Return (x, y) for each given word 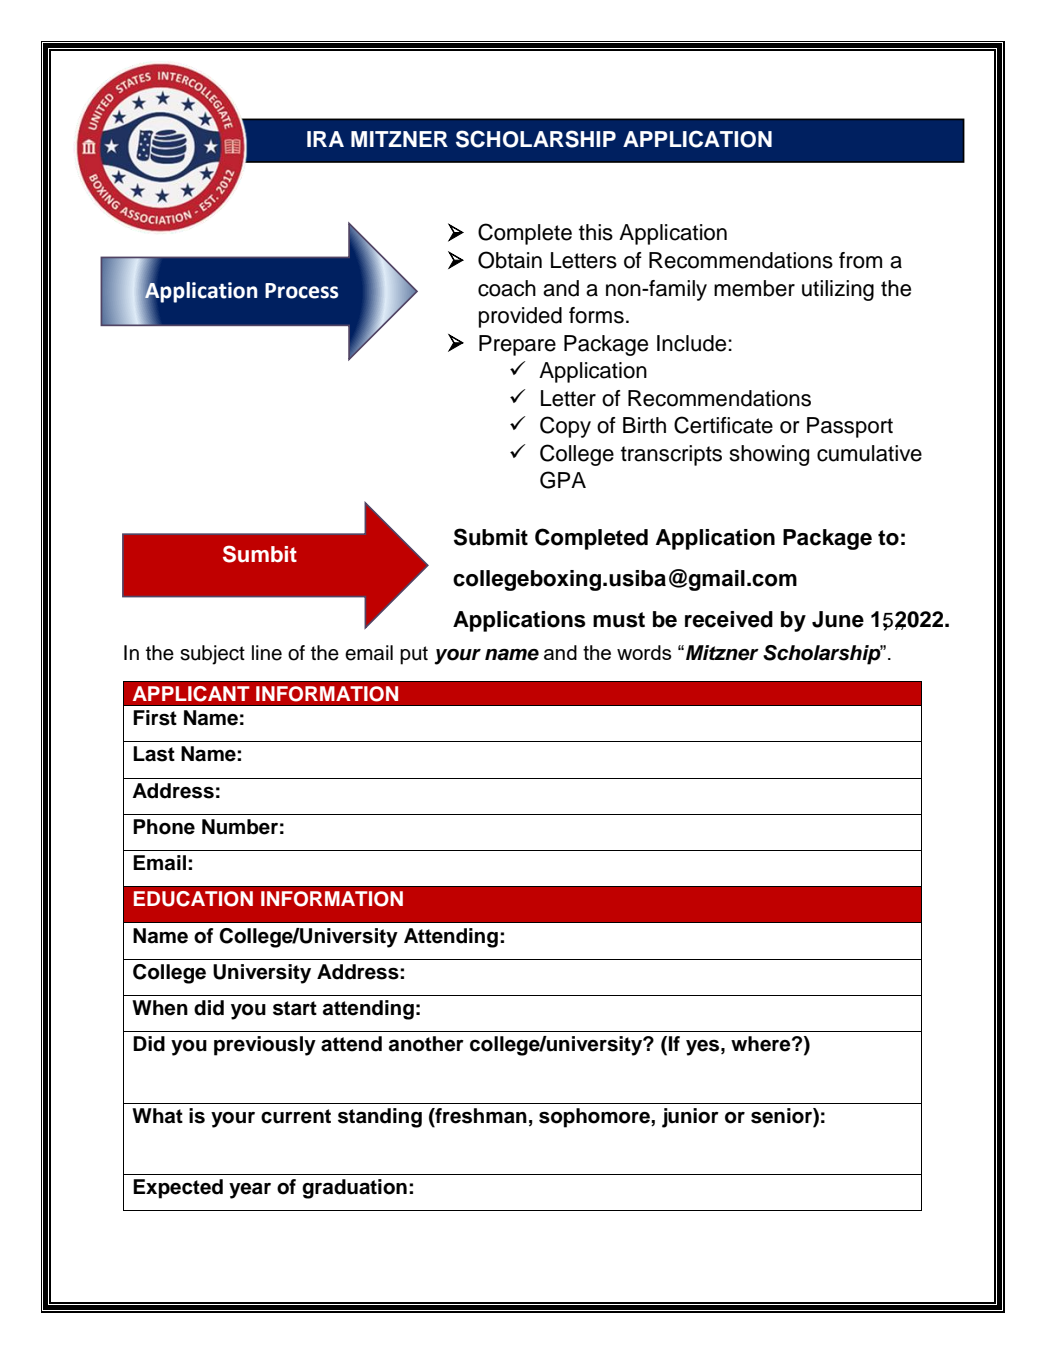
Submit (491, 537)
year (250, 1190)
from (860, 260)
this (596, 232)
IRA (325, 139)
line (267, 653)
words (644, 652)
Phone (164, 827)
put (414, 655)
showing (769, 455)
